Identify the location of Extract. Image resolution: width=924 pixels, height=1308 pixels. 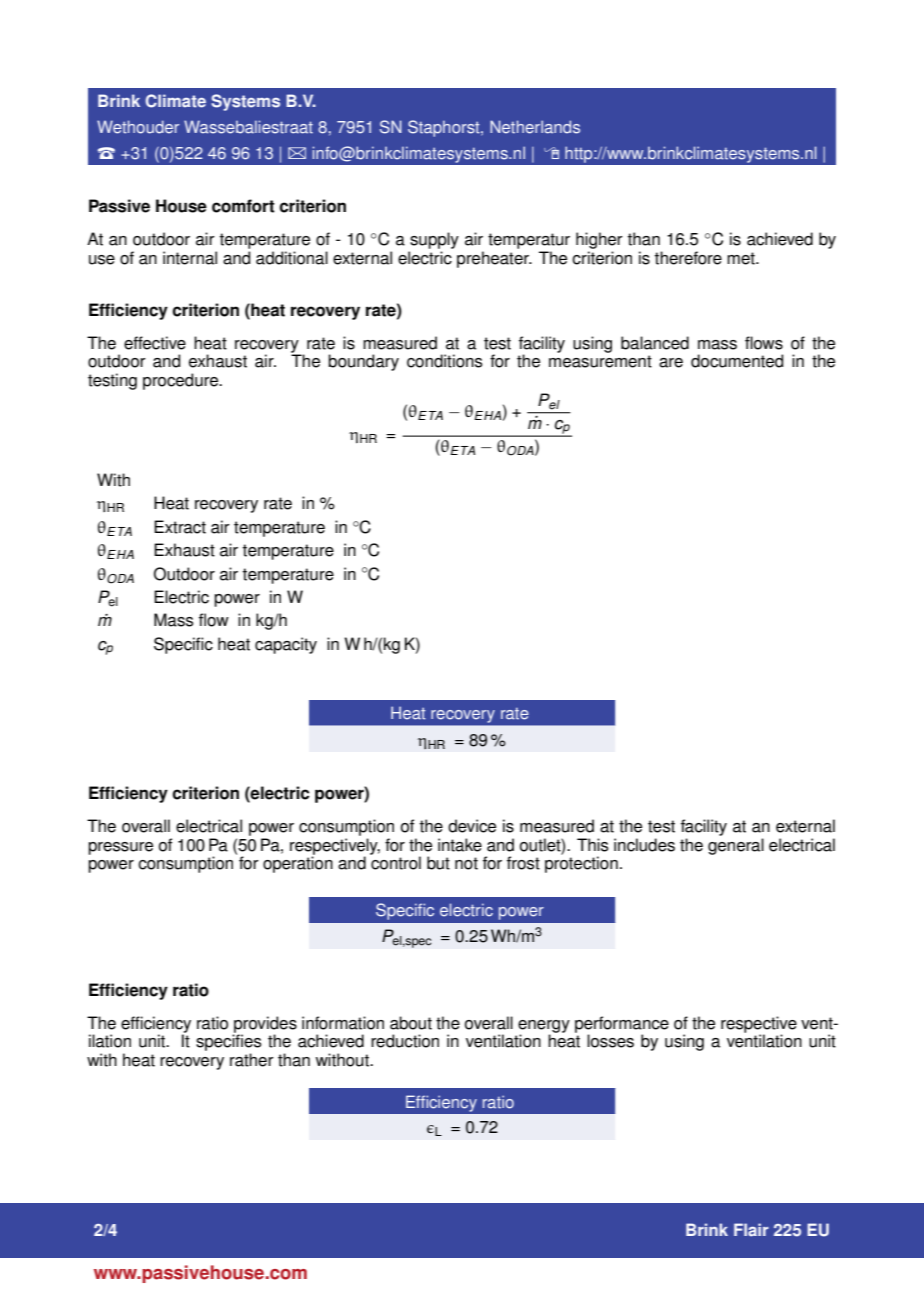
(180, 527).
